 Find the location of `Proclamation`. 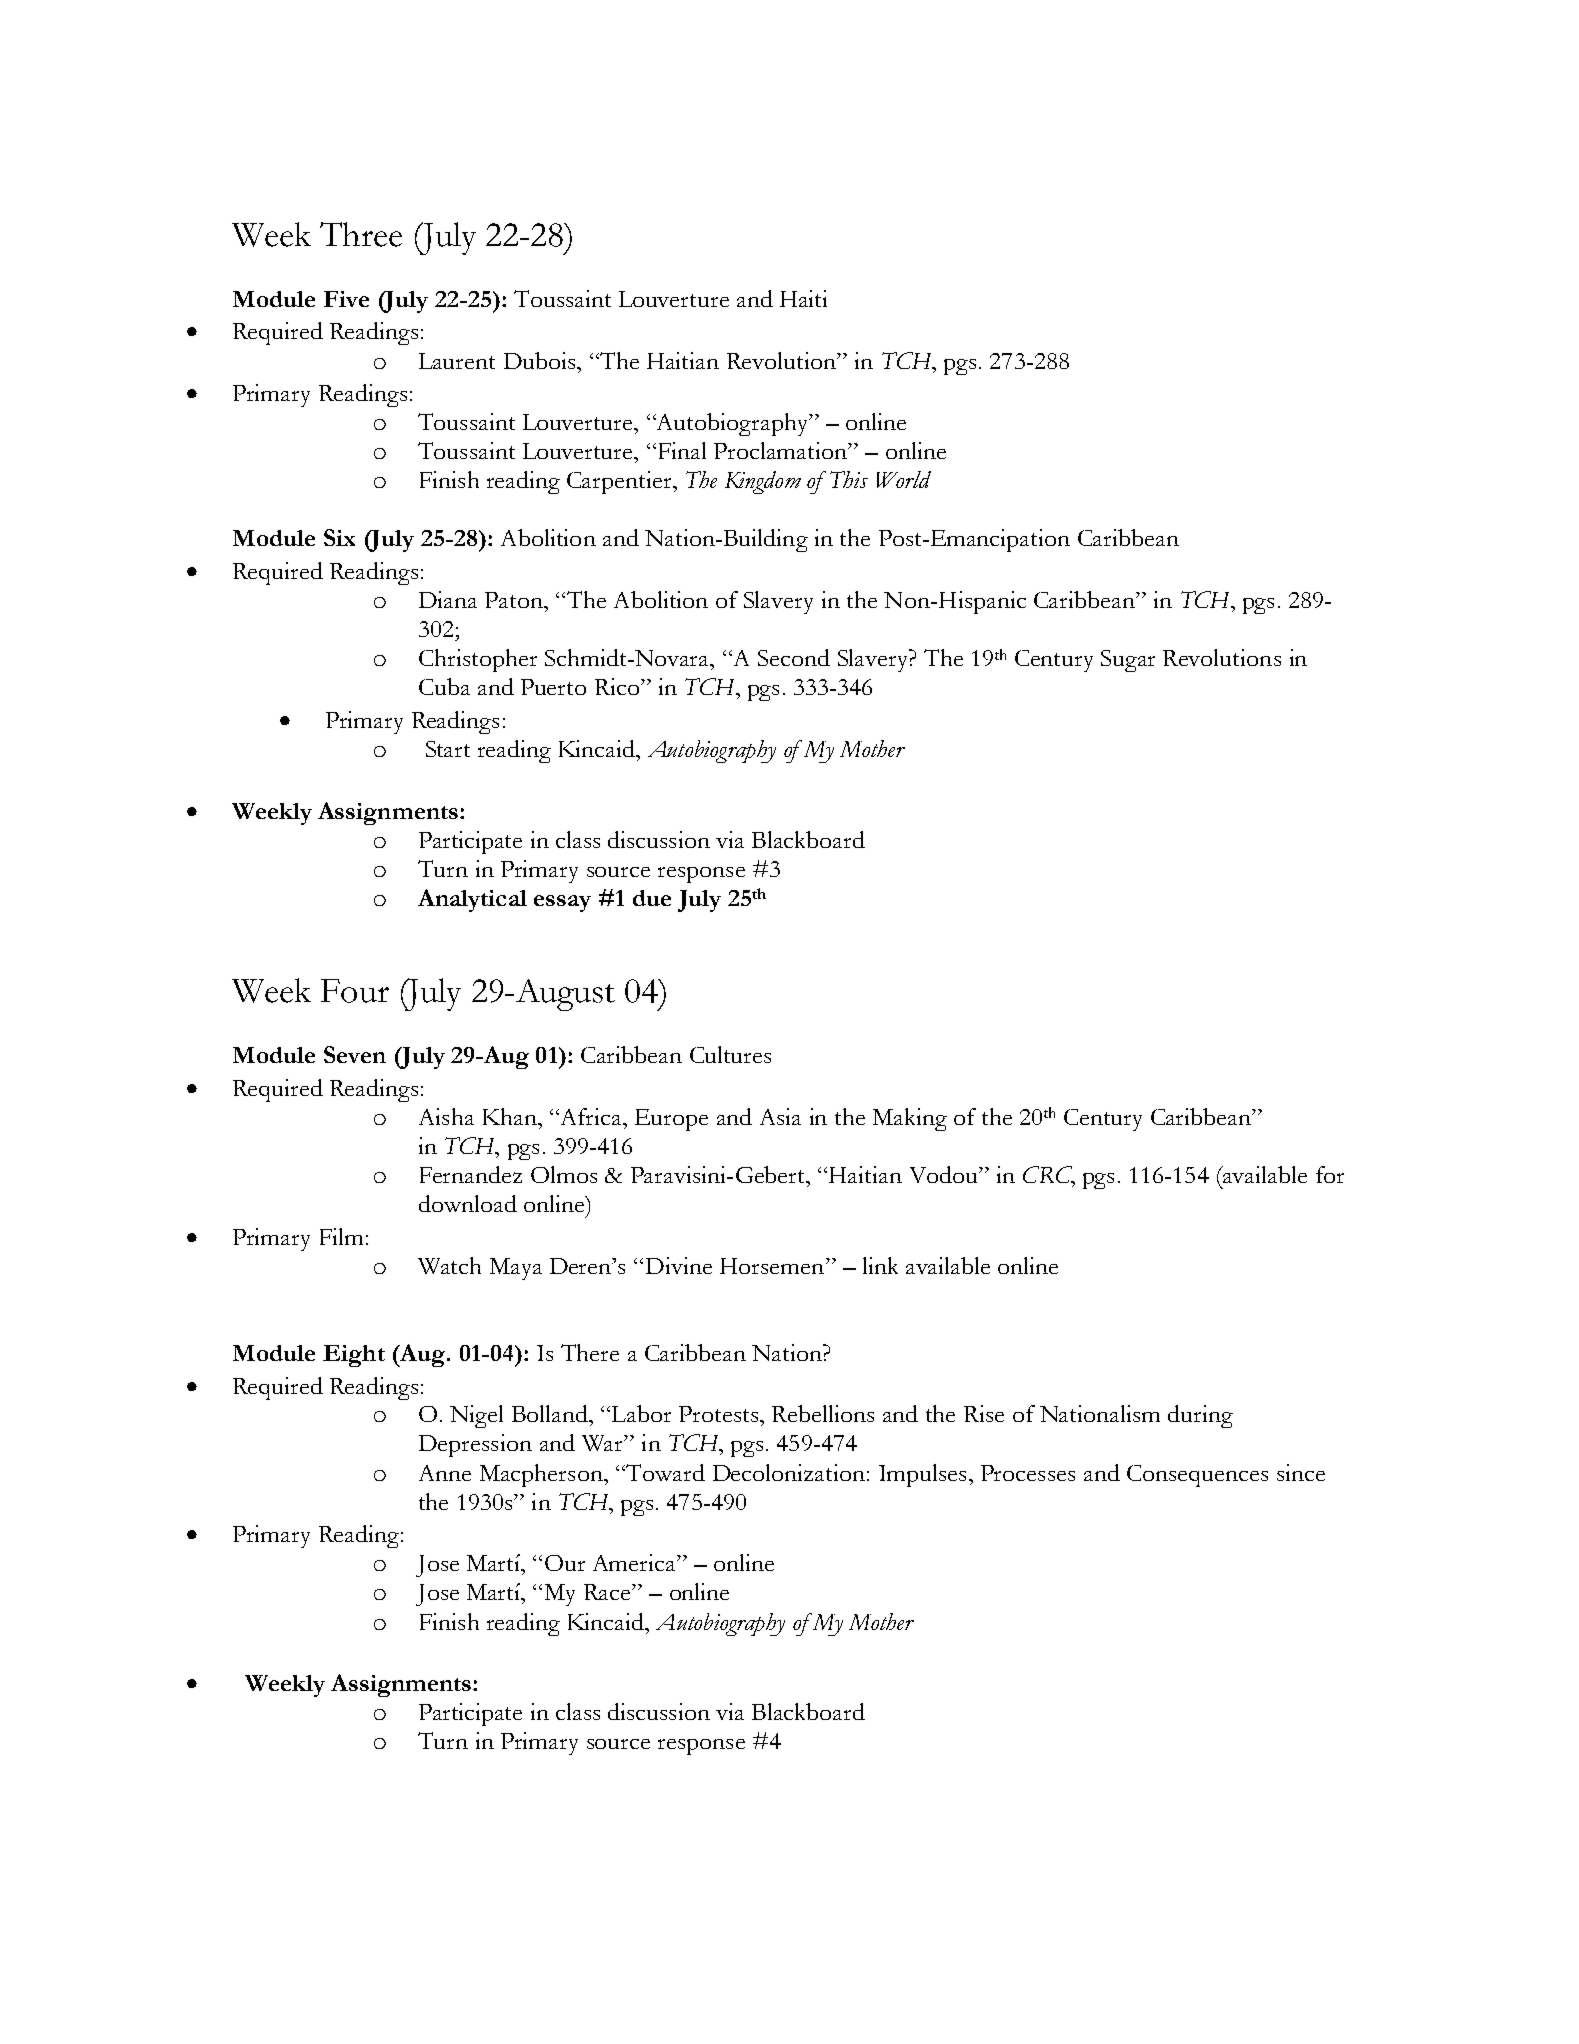

Proclamation is located at coordinates (781, 450).
